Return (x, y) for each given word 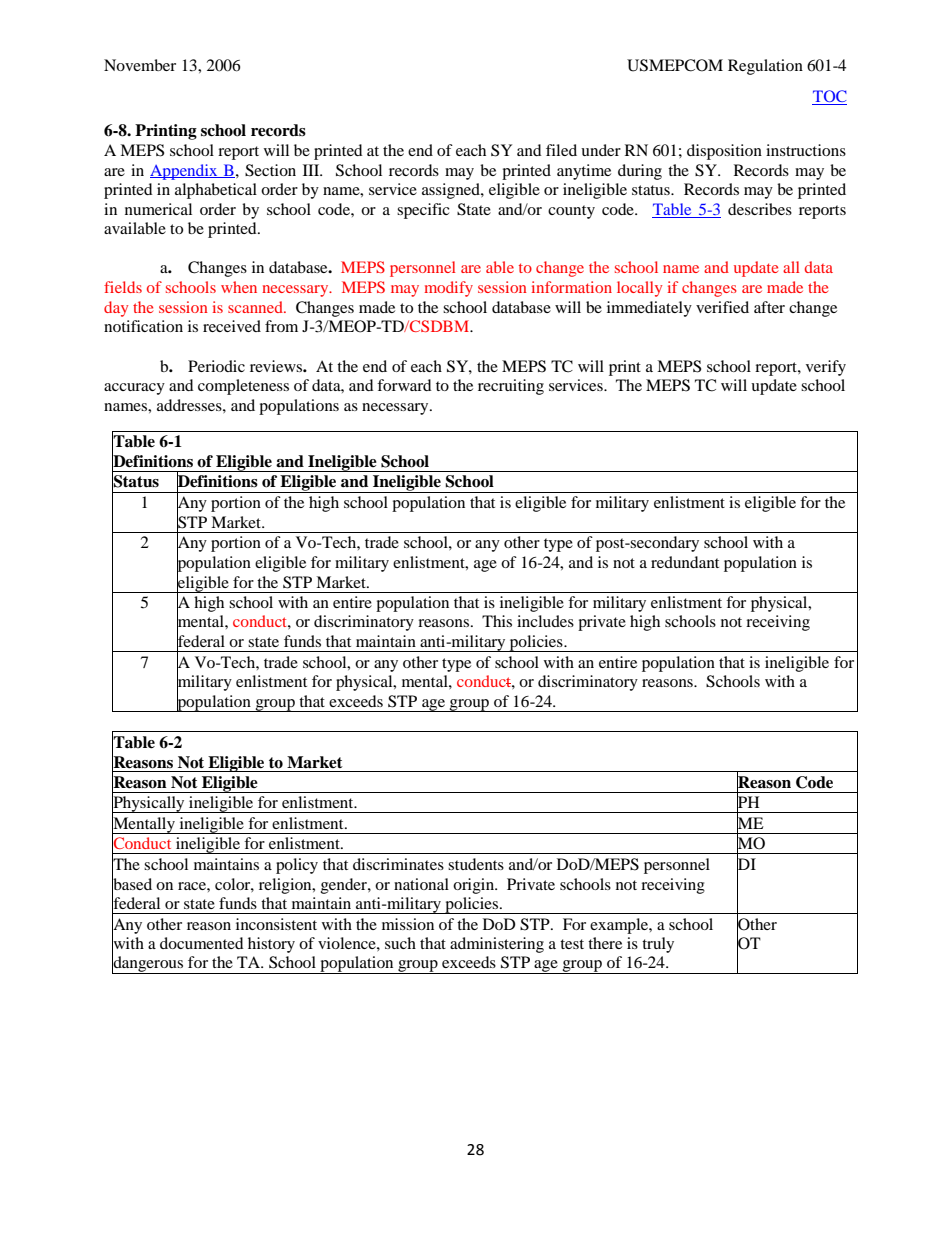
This (497, 621)
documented (202, 943)
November (140, 65)
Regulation (765, 67)
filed (561, 150)
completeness (243, 387)
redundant (685, 562)
